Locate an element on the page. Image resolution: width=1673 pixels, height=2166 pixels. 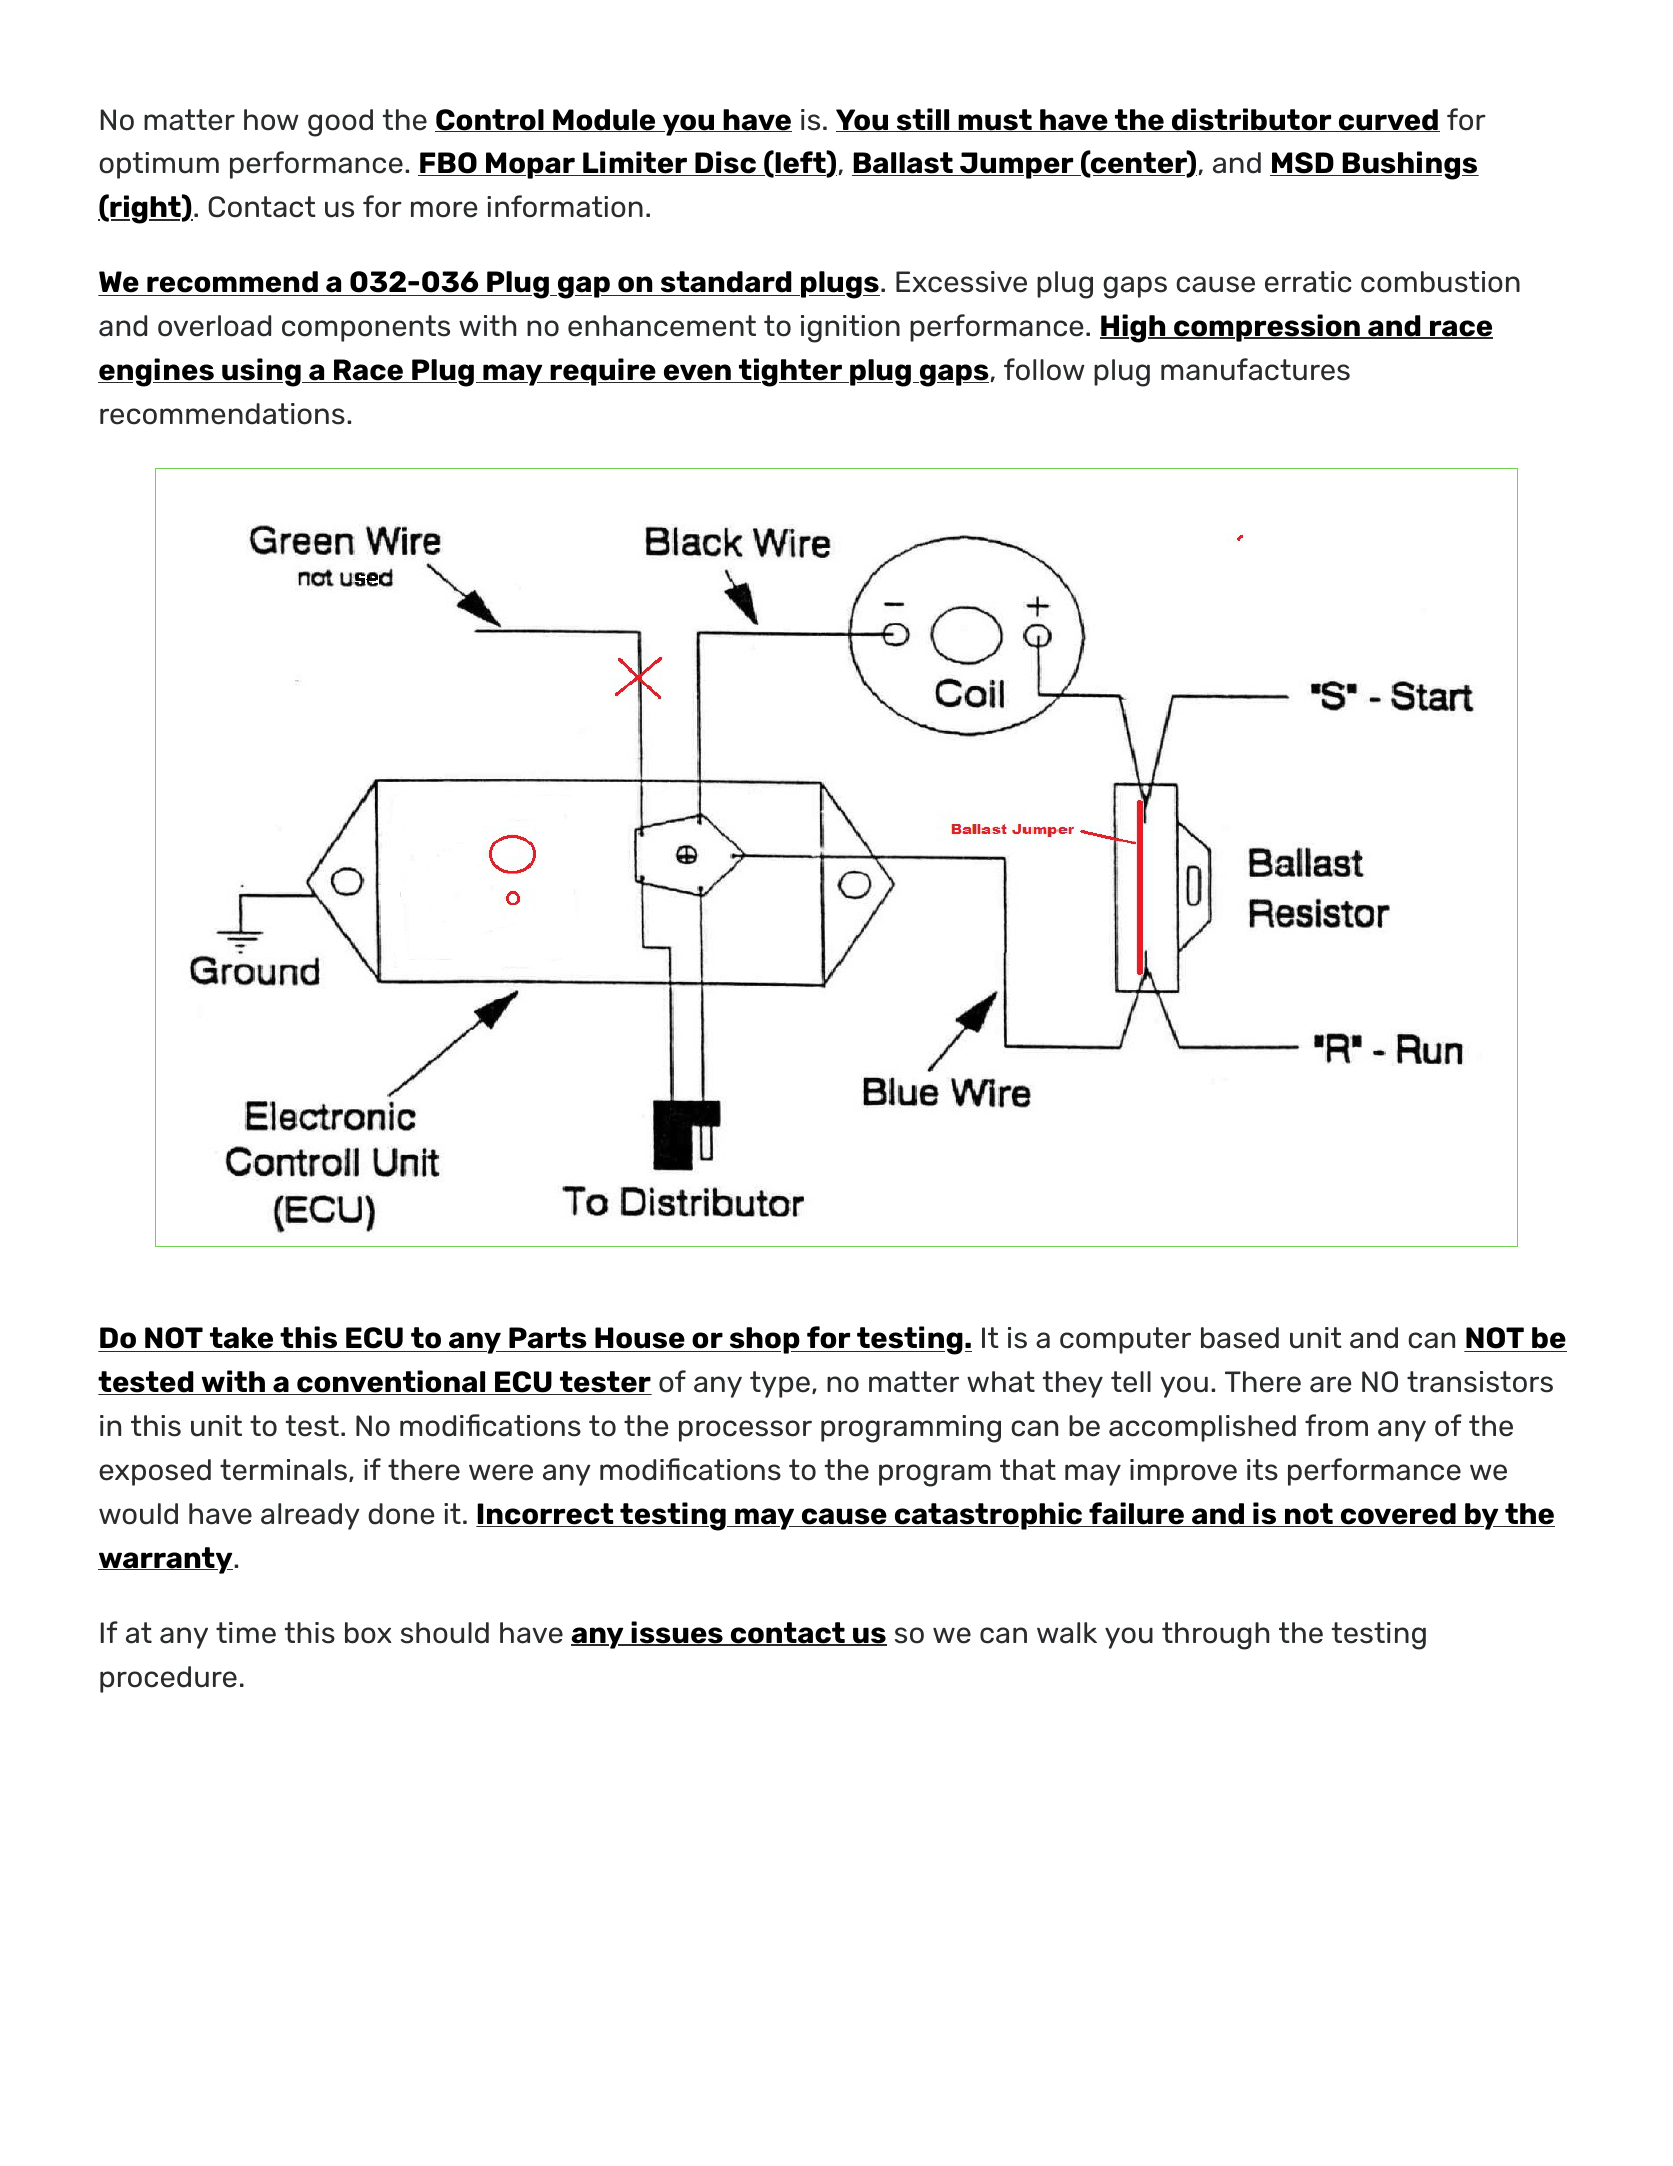
issues is located at coordinates (677, 1633).
